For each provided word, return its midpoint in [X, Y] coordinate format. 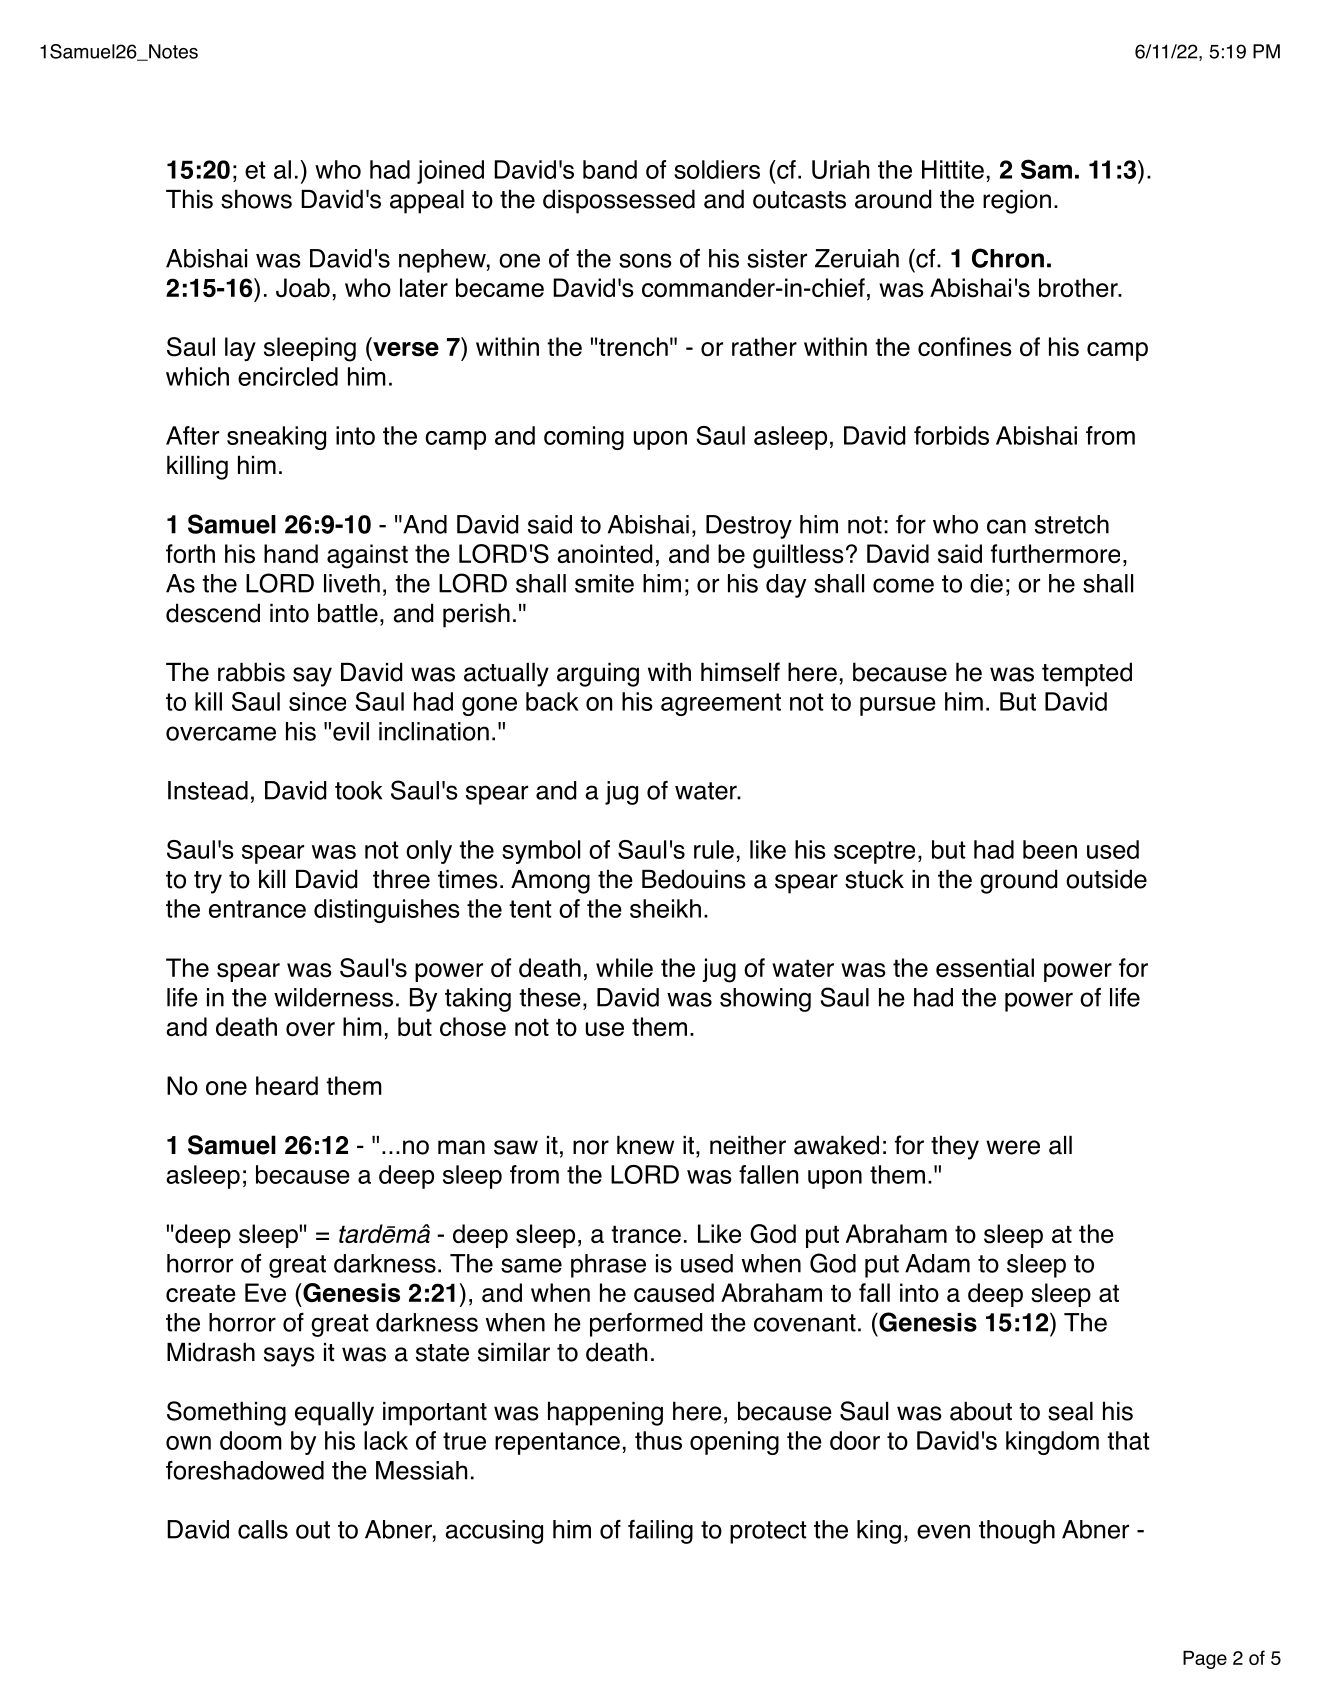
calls [263, 1529]
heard [287, 1086]
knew [645, 1145]
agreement [721, 704]
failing [660, 1532]
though [1017, 1532]
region [1017, 202]
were [1013, 1147]
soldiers [717, 169]
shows [256, 199]
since [317, 701]
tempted [1087, 674]
